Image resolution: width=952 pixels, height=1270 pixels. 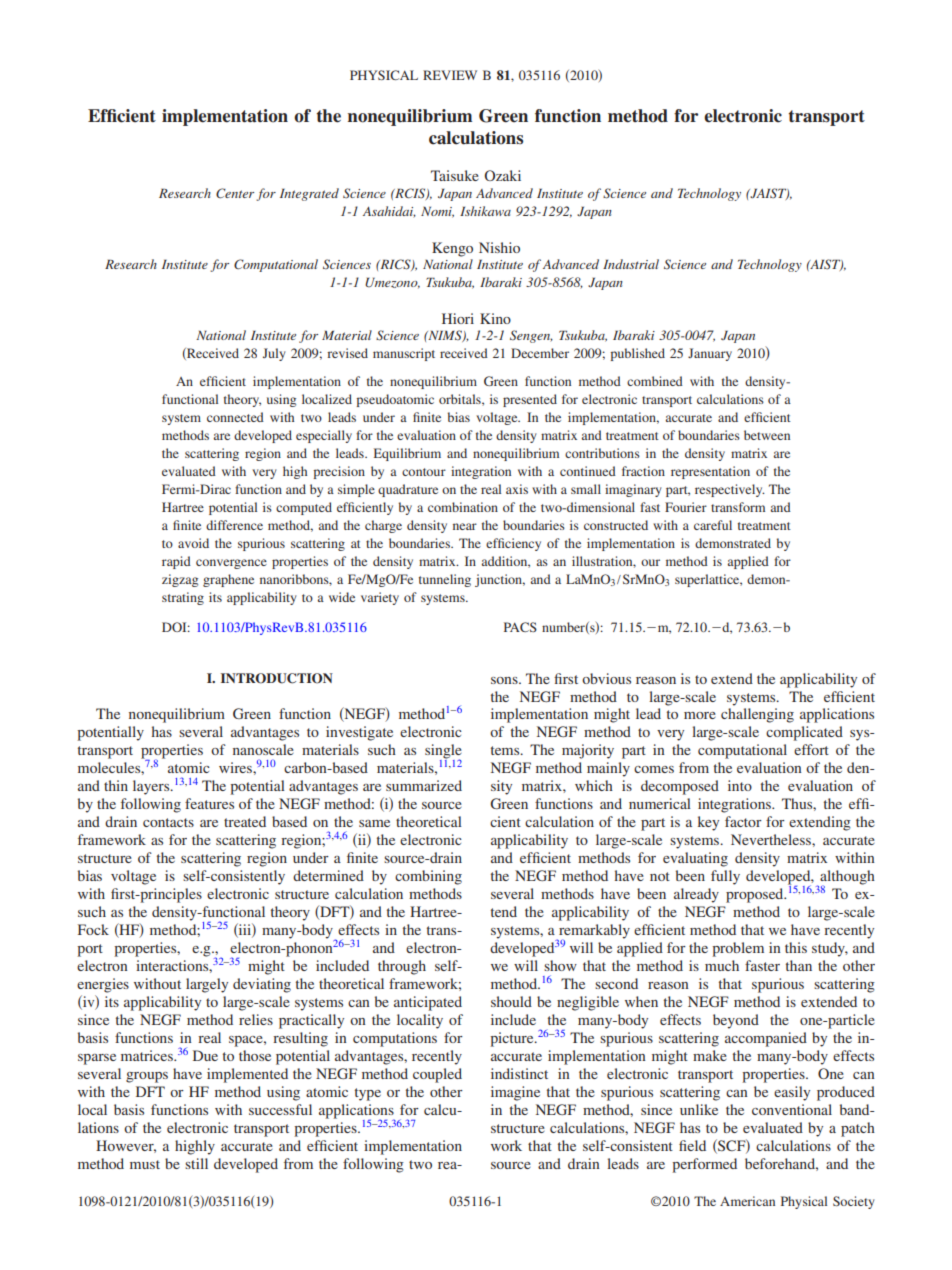 What do you see at coordinates (520, 627) in the document?
I see `PACS` at bounding box center [520, 627].
